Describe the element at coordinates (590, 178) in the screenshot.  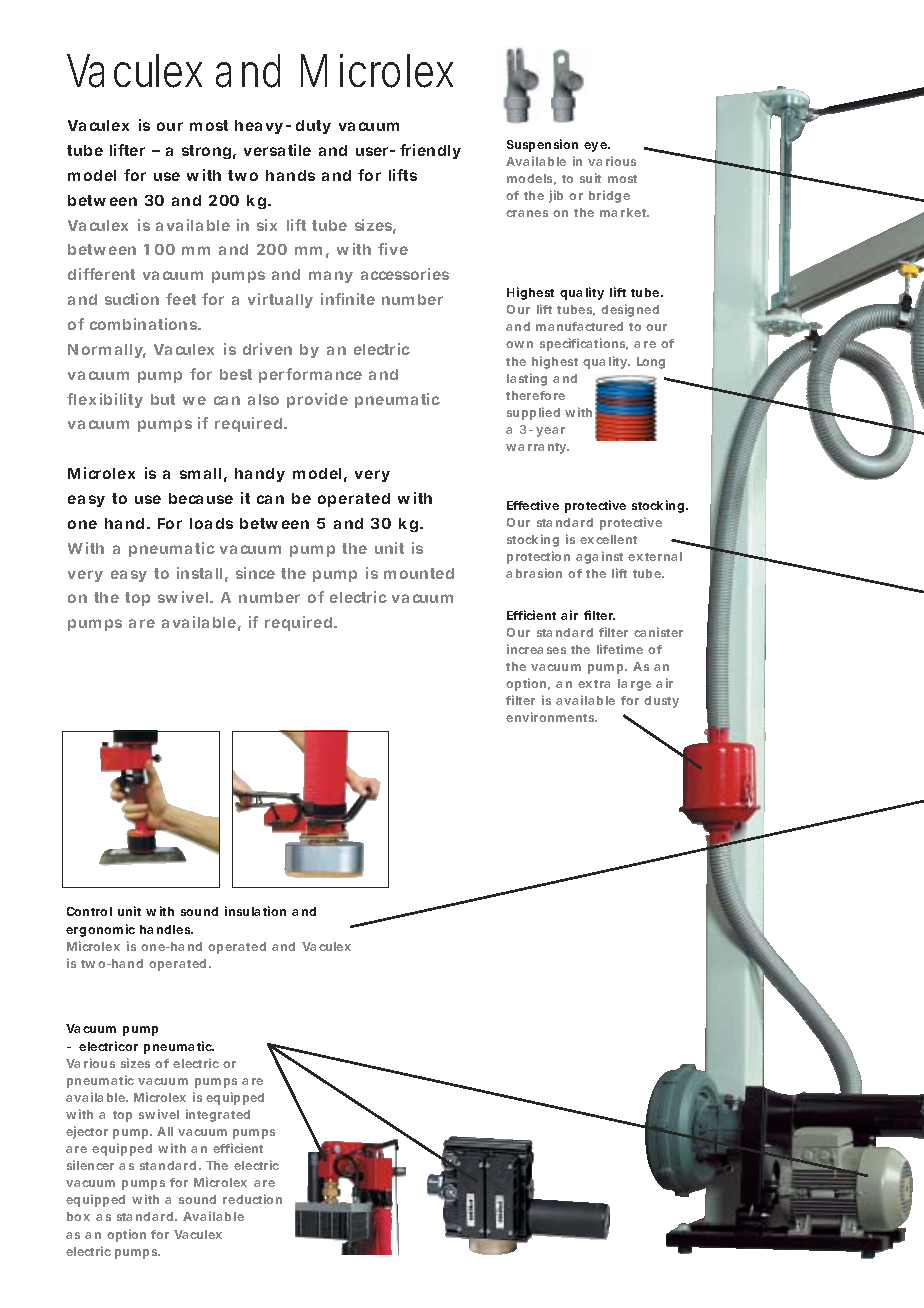
I see `suit` at that location.
